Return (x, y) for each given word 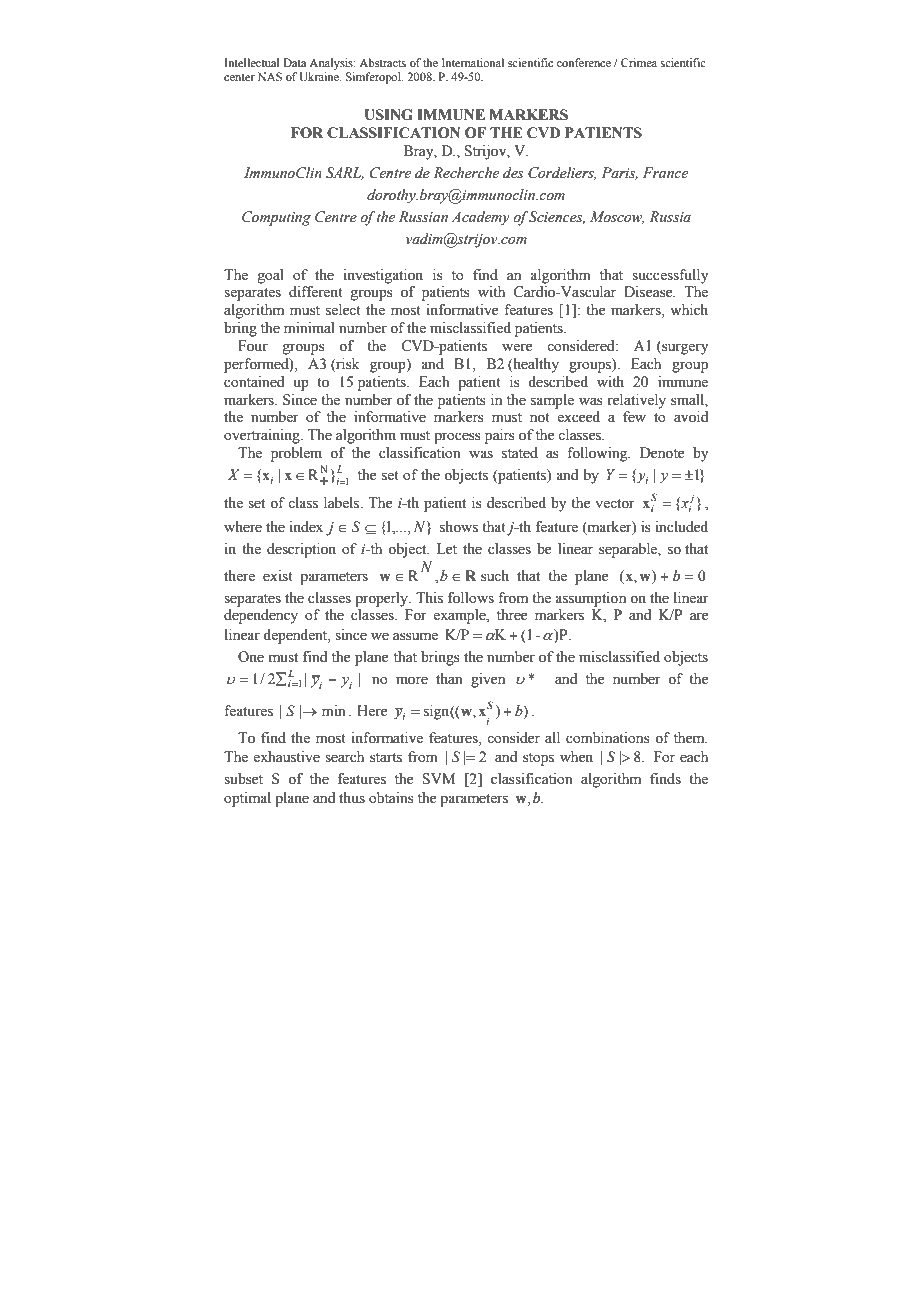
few (634, 417)
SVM (439, 779)
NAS (270, 76)
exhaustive (286, 757)
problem (296, 454)
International (473, 62)
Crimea (639, 62)
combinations (608, 738)
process (457, 438)
